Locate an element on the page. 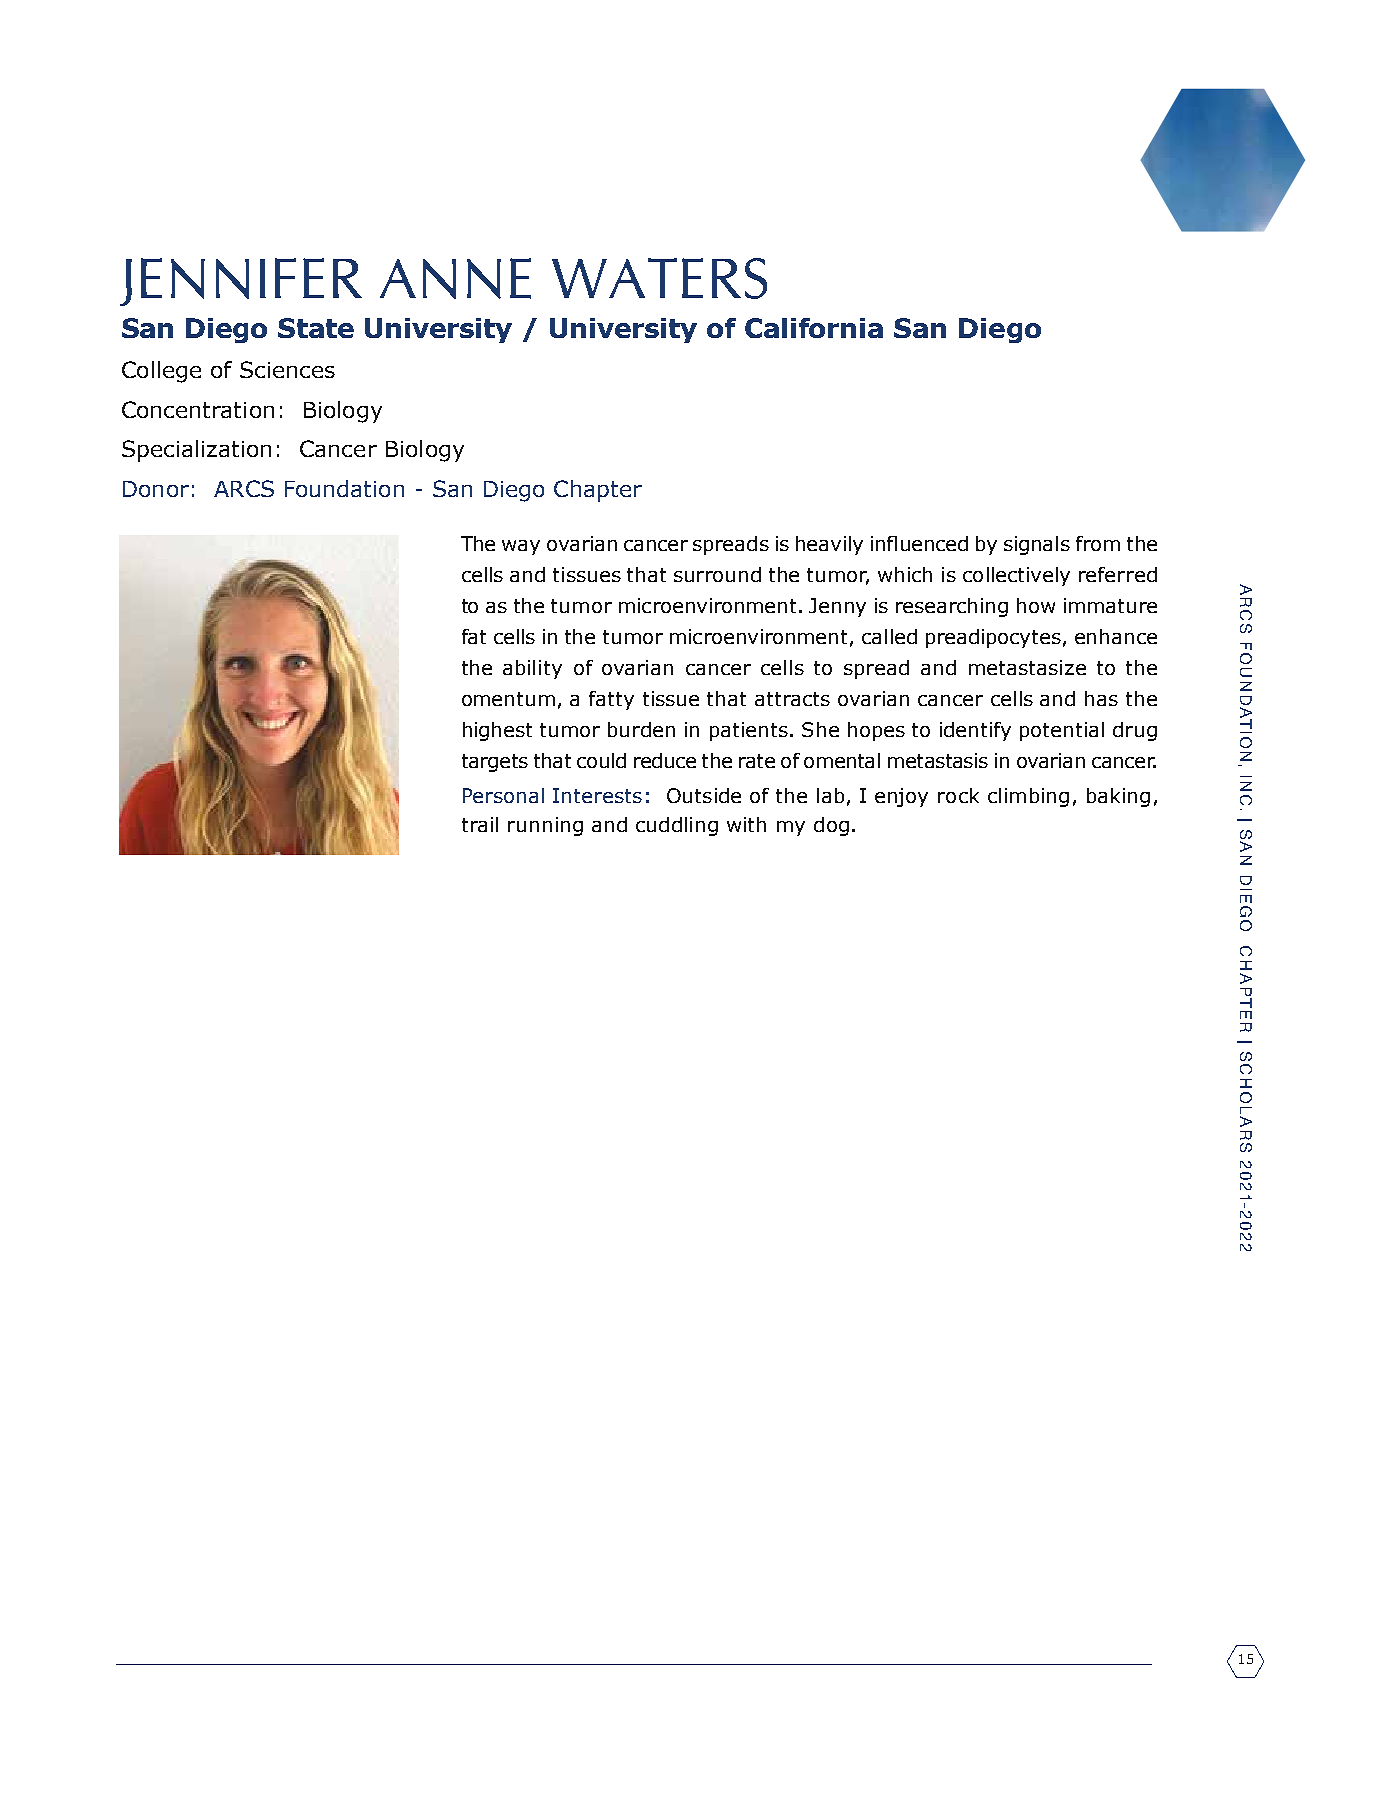 The width and height of the document is (1395, 1805). way is located at coordinates (521, 547).
